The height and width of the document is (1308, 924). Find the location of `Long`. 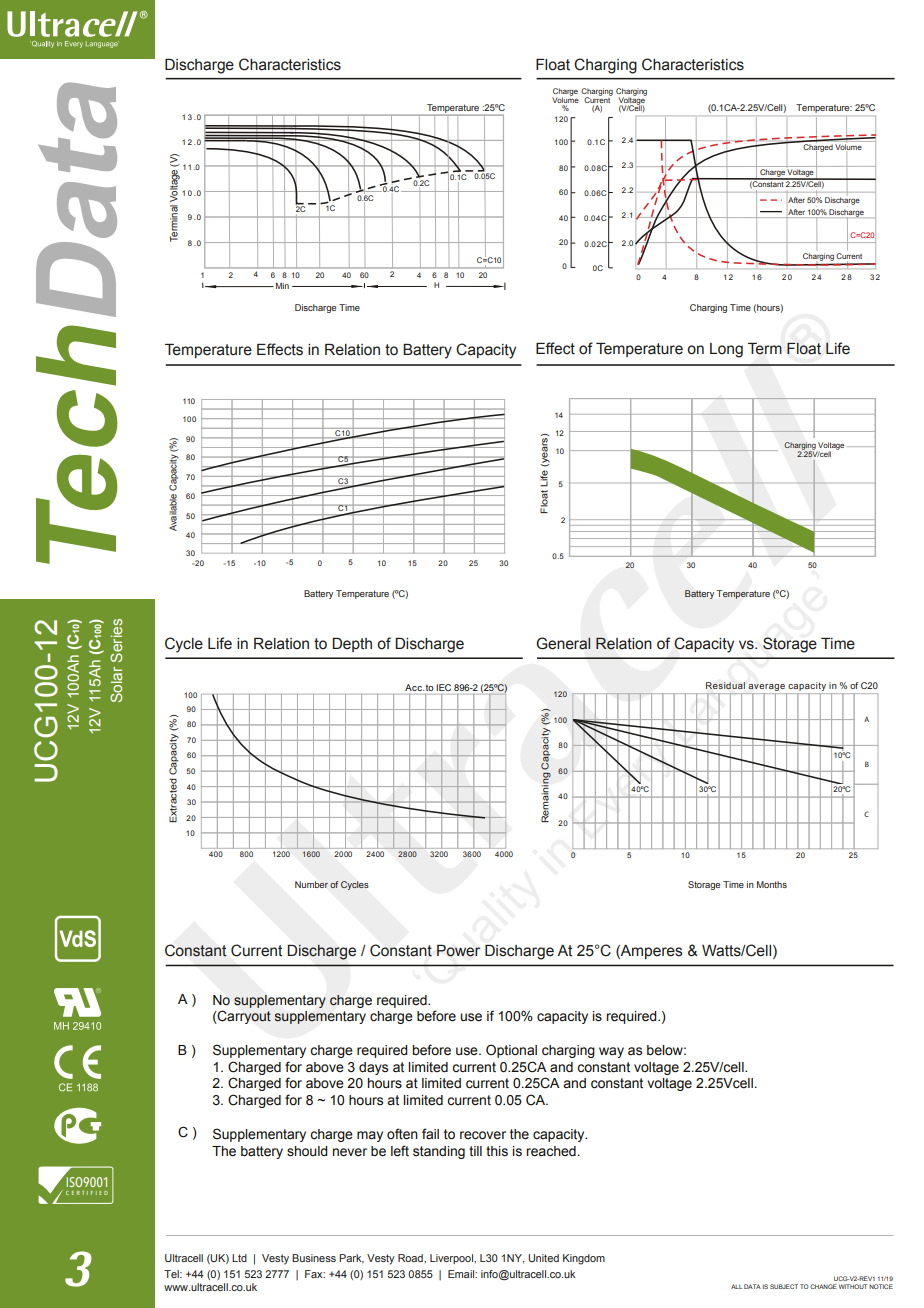

Long is located at coordinates (726, 350).
